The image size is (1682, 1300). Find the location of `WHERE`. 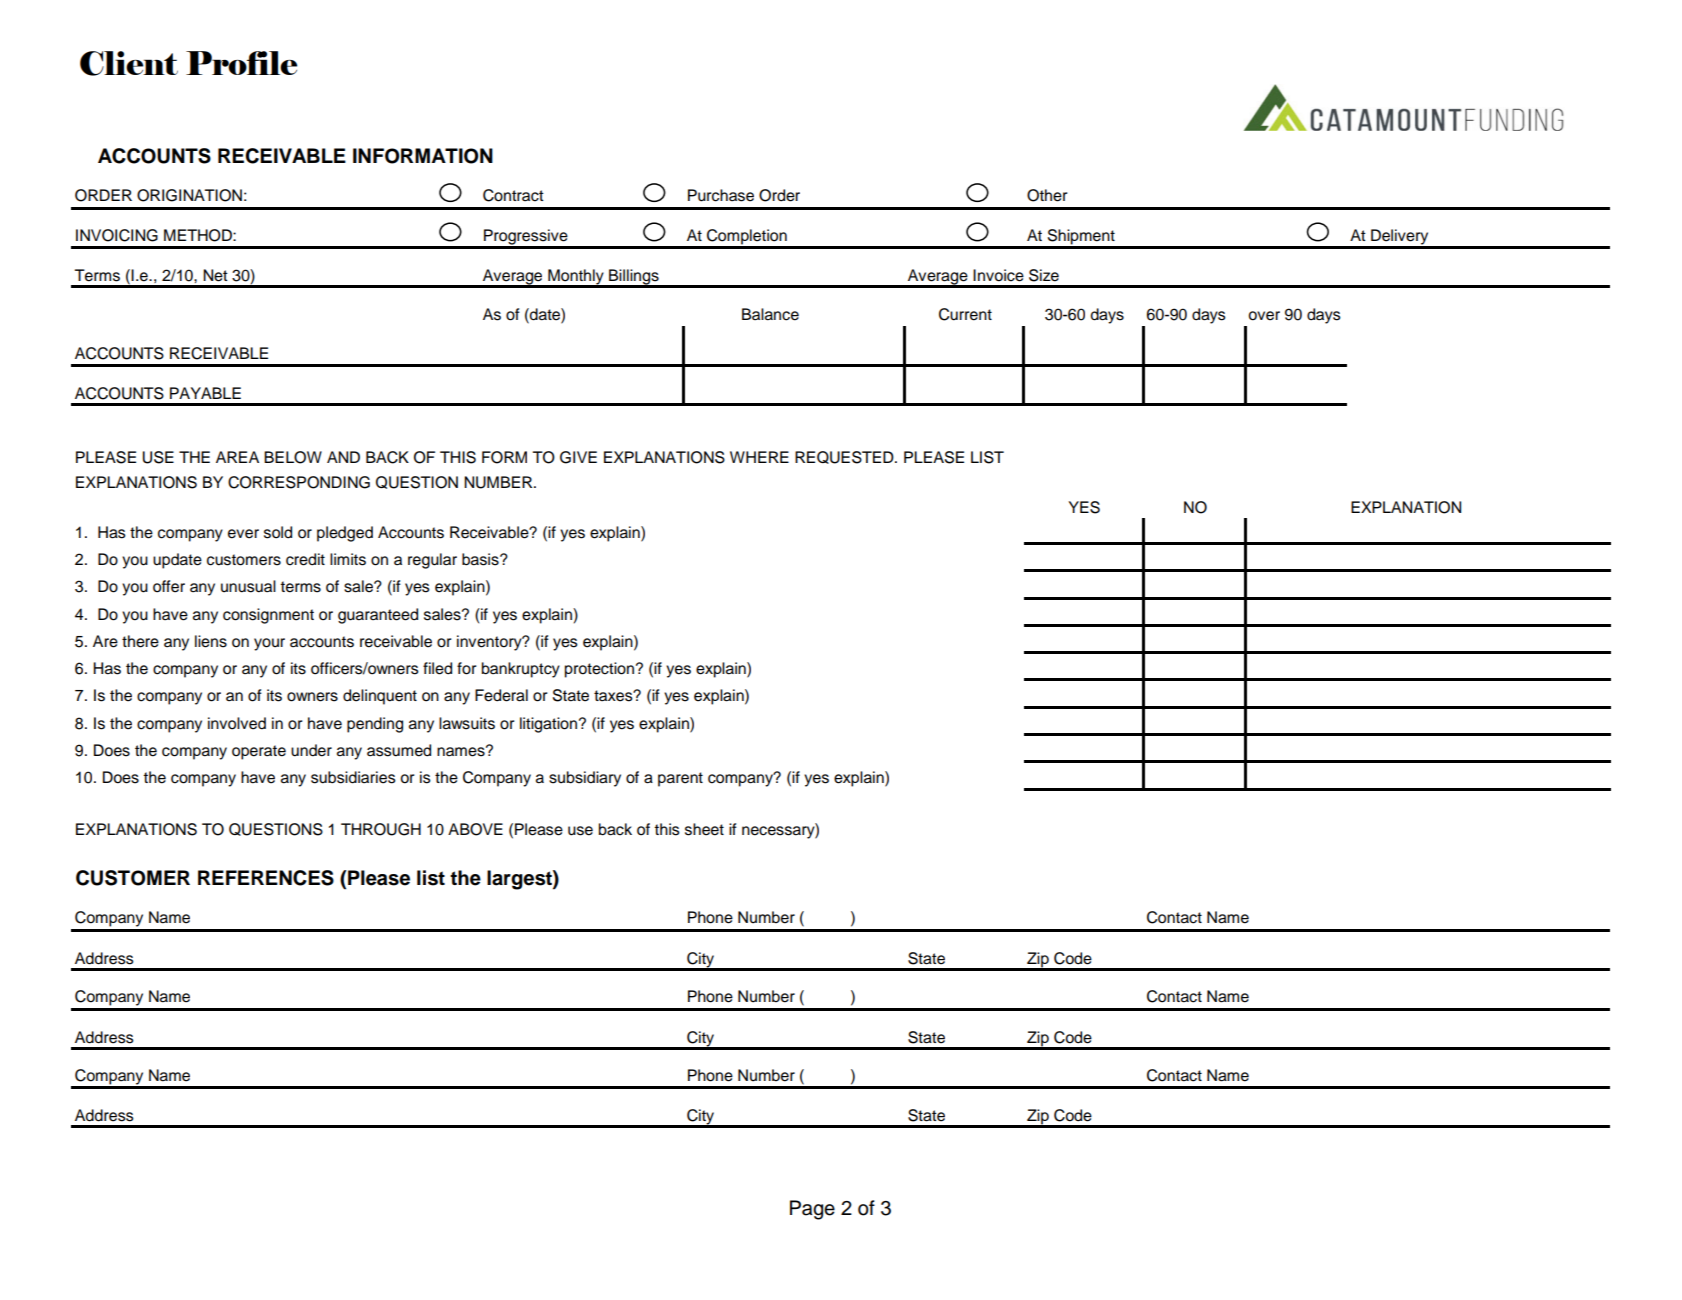

WHERE is located at coordinates (759, 457).
